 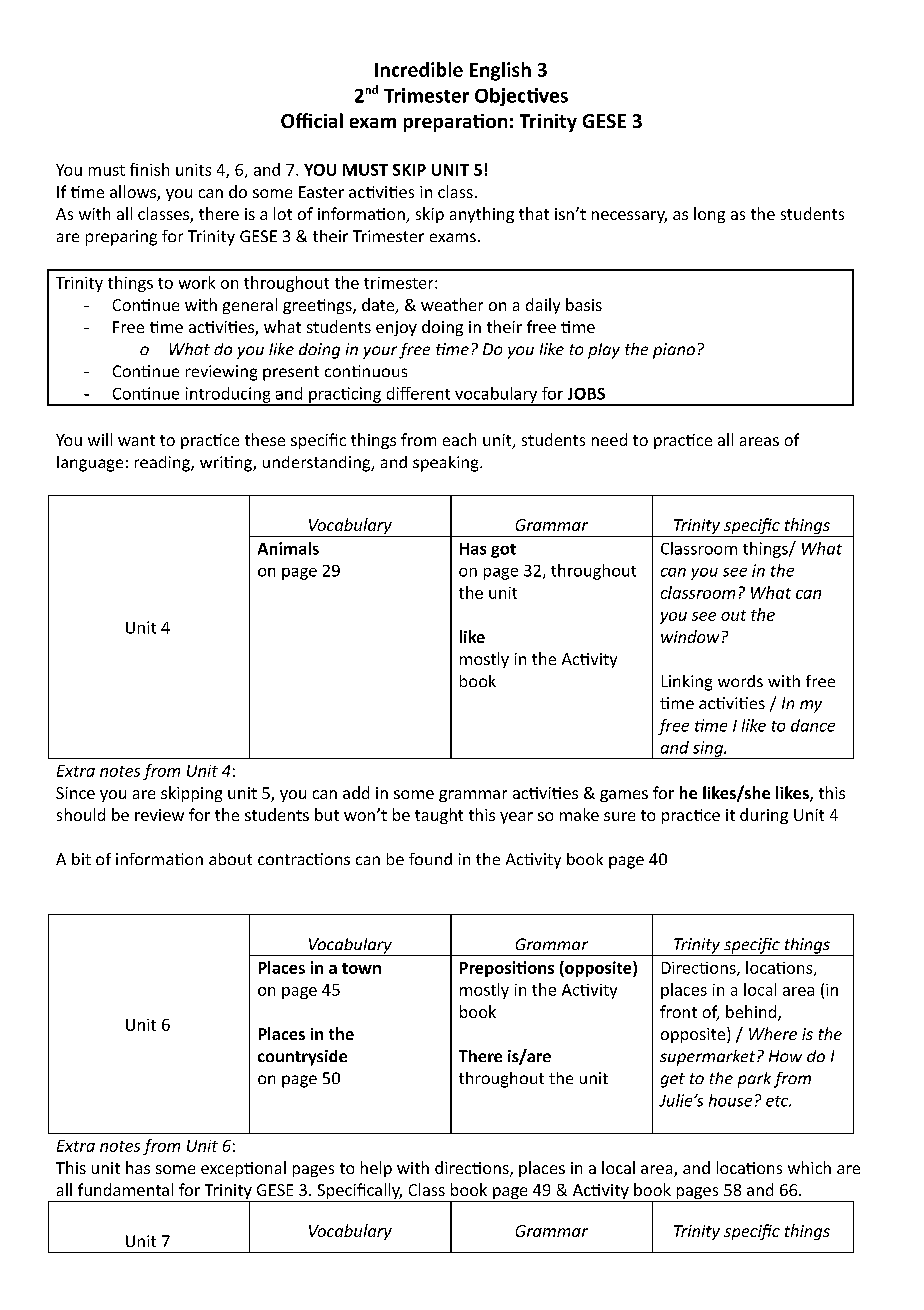 I want to click on your, so click(x=380, y=352).
